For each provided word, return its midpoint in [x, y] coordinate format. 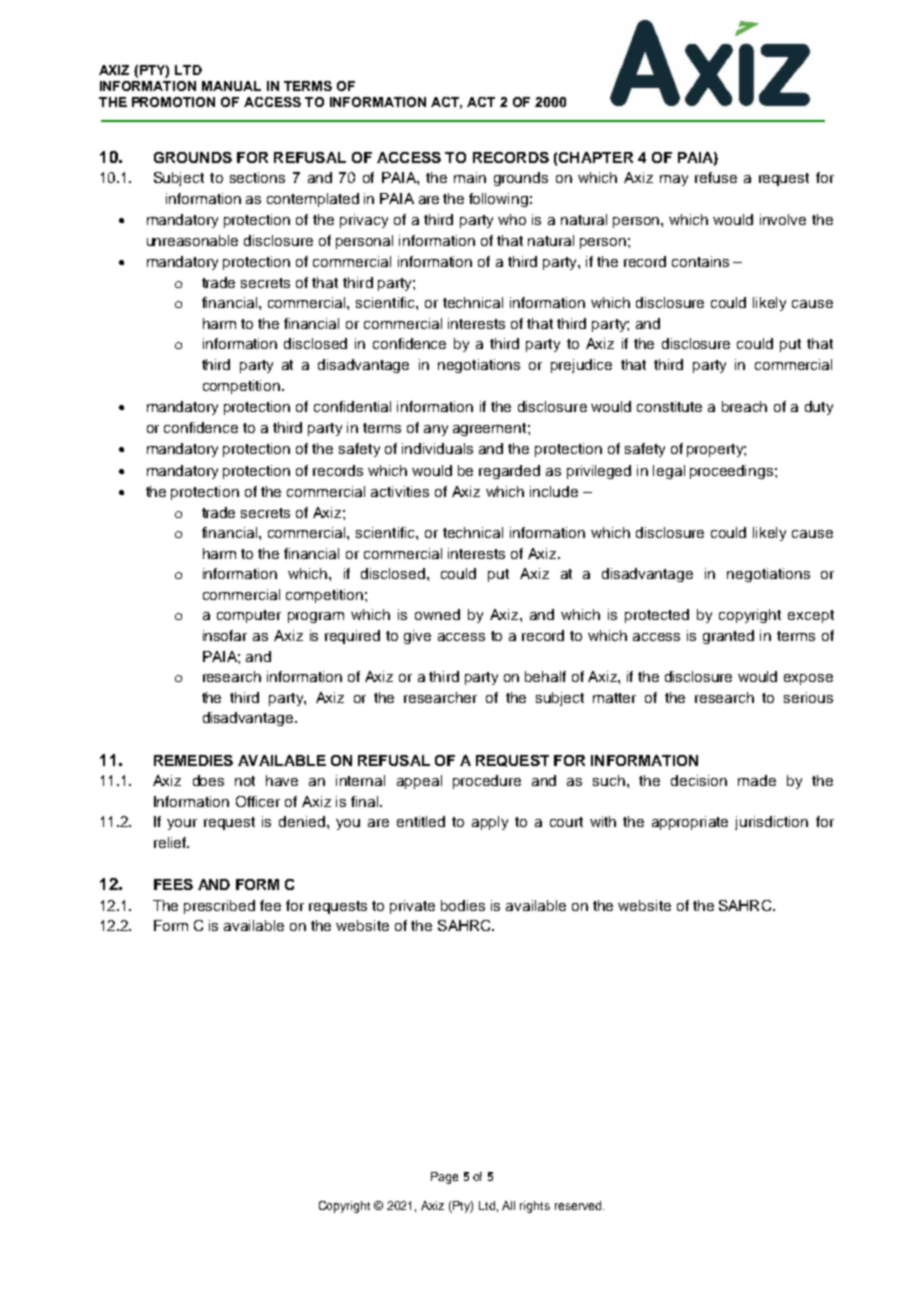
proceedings [733, 472]
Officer [258, 801]
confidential [352, 406]
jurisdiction [771, 823]
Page [444, 1178]
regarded [509, 472]
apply [490, 823]
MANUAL [231, 86]
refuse [716, 177]
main [470, 177]
